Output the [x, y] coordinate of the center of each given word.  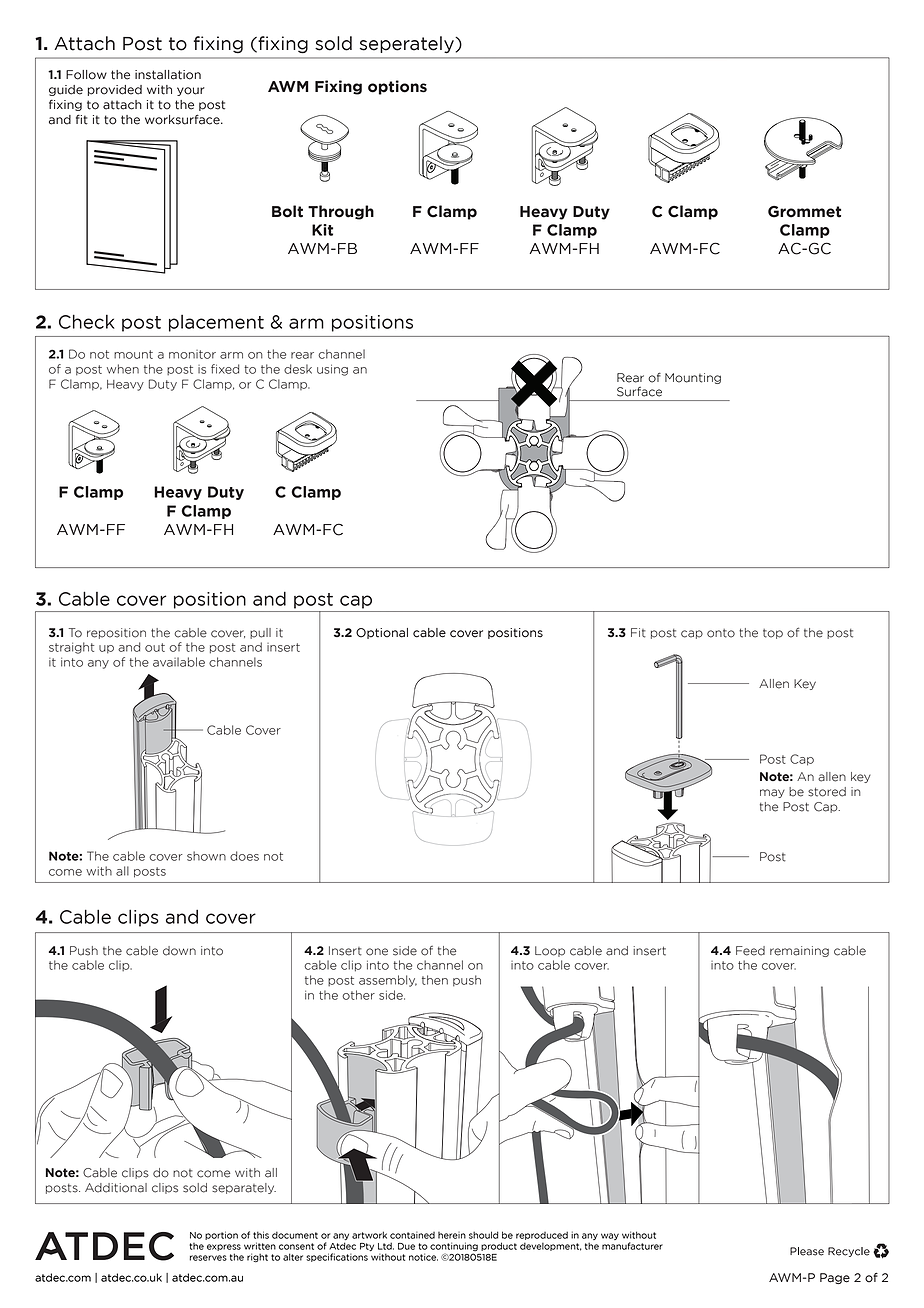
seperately [408, 45]
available [179, 662]
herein [452, 1235]
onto [721, 633]
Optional [382, 633]
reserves [208, 1258]
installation [168, 75]
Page [835, 1278]
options [397, 87]
